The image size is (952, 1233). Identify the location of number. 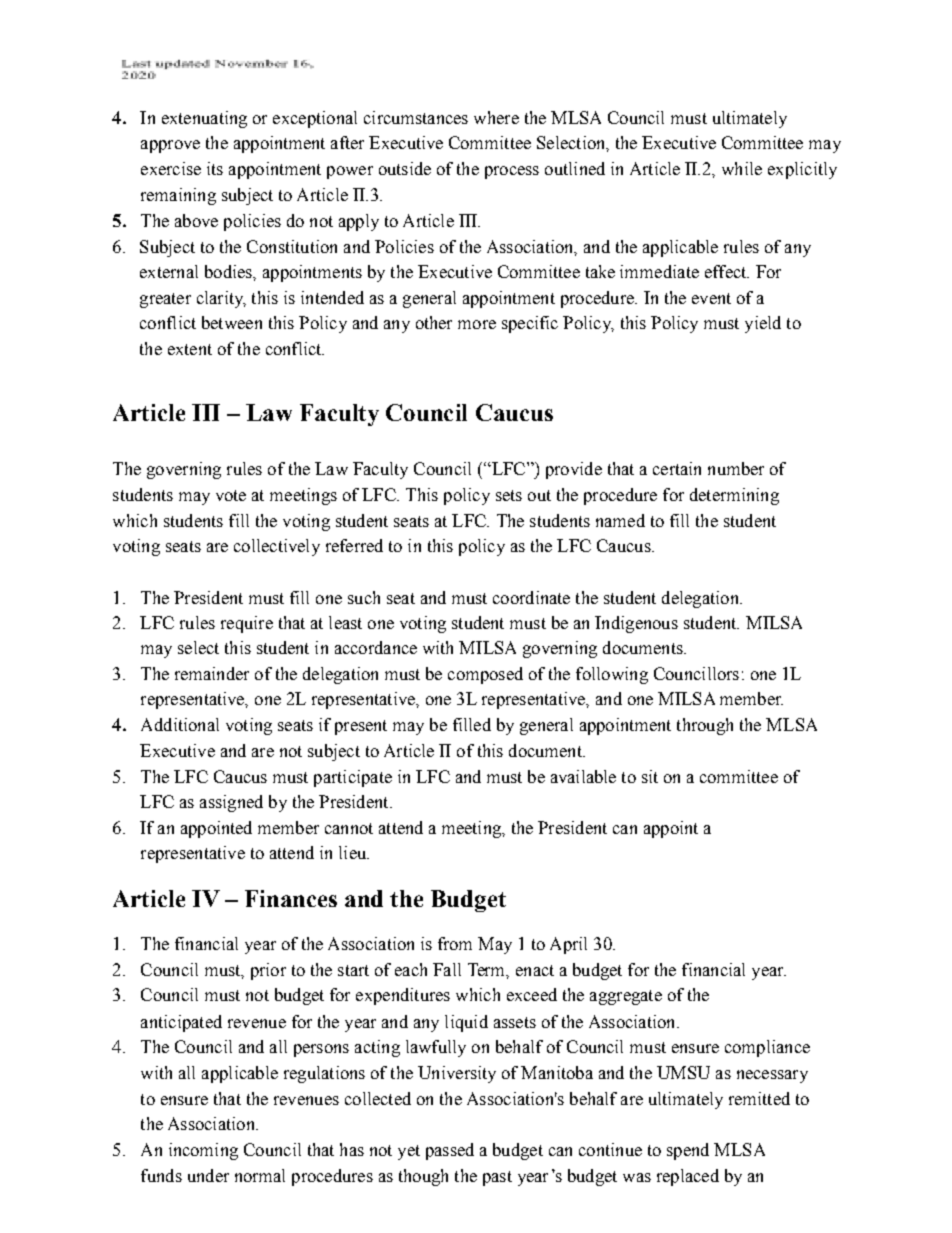
(736, 468).
